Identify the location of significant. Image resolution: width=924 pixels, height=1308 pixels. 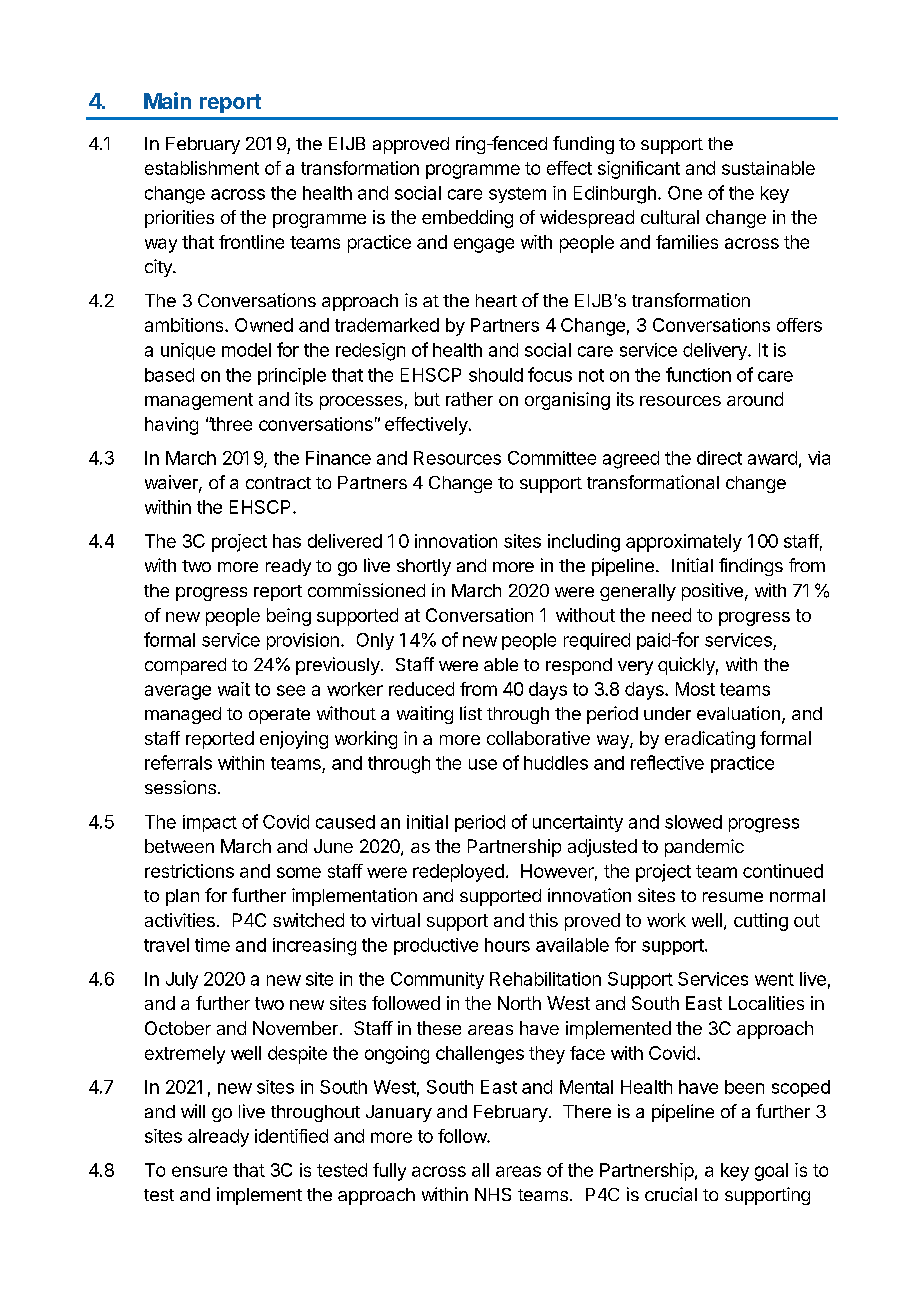
(639, 170).
